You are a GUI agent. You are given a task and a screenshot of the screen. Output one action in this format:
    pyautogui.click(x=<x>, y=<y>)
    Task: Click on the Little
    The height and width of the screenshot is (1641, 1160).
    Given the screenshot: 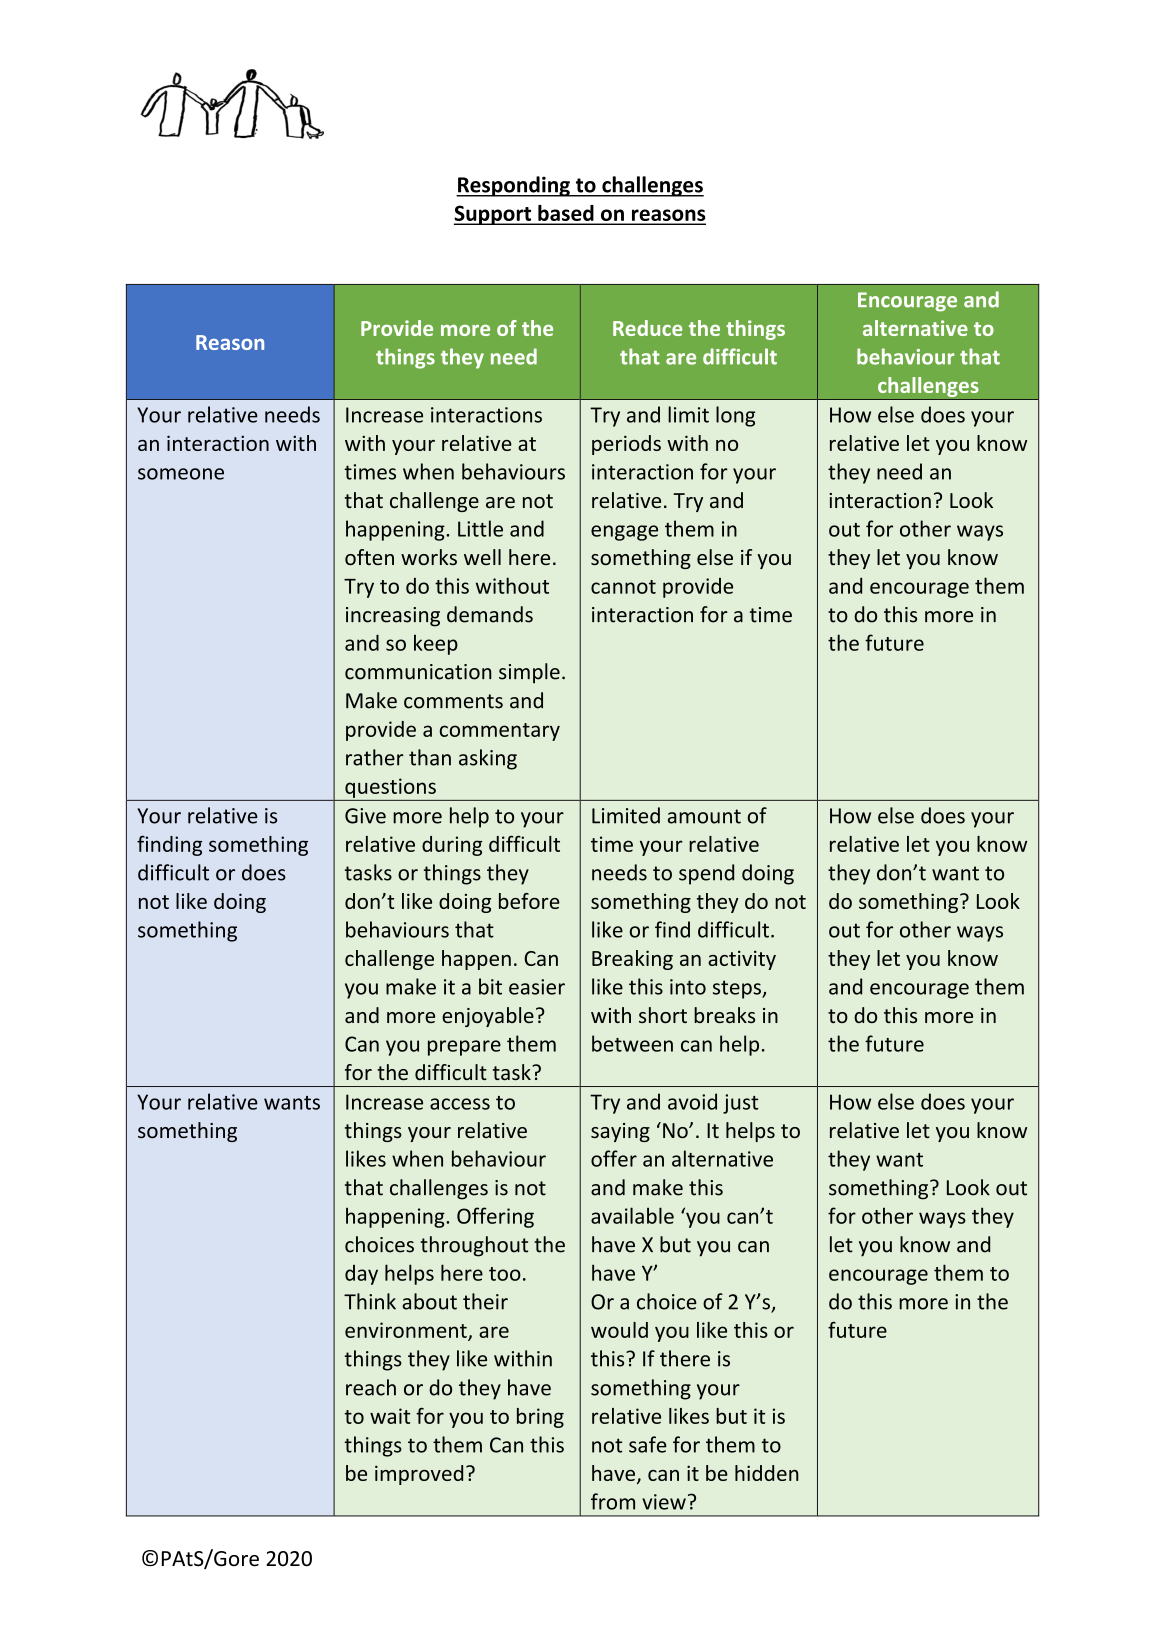 What is the action you would take?
    pyautogui.click(x=480, y=528)
